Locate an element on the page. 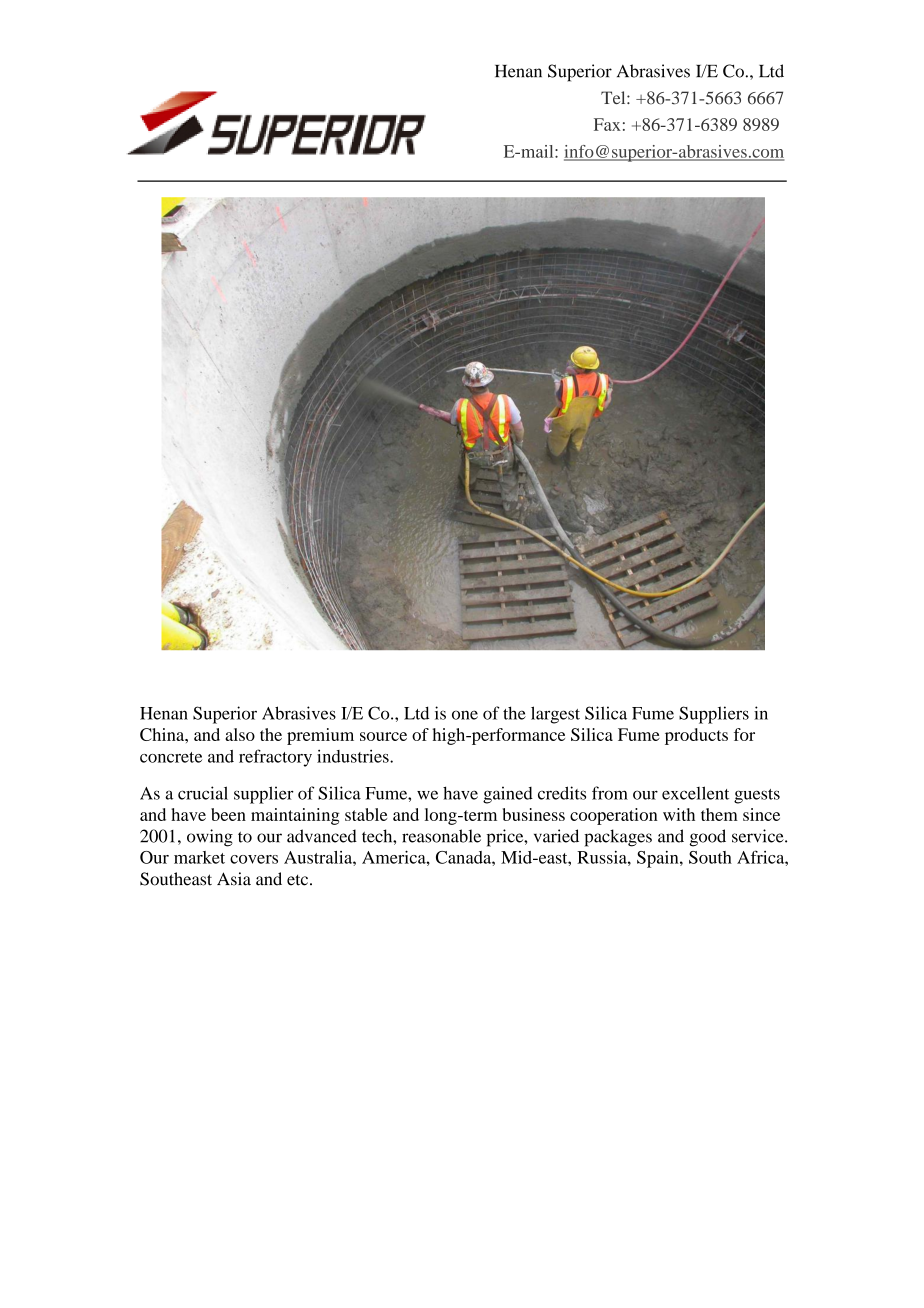  Fax is located at coordinates (607, 124).
